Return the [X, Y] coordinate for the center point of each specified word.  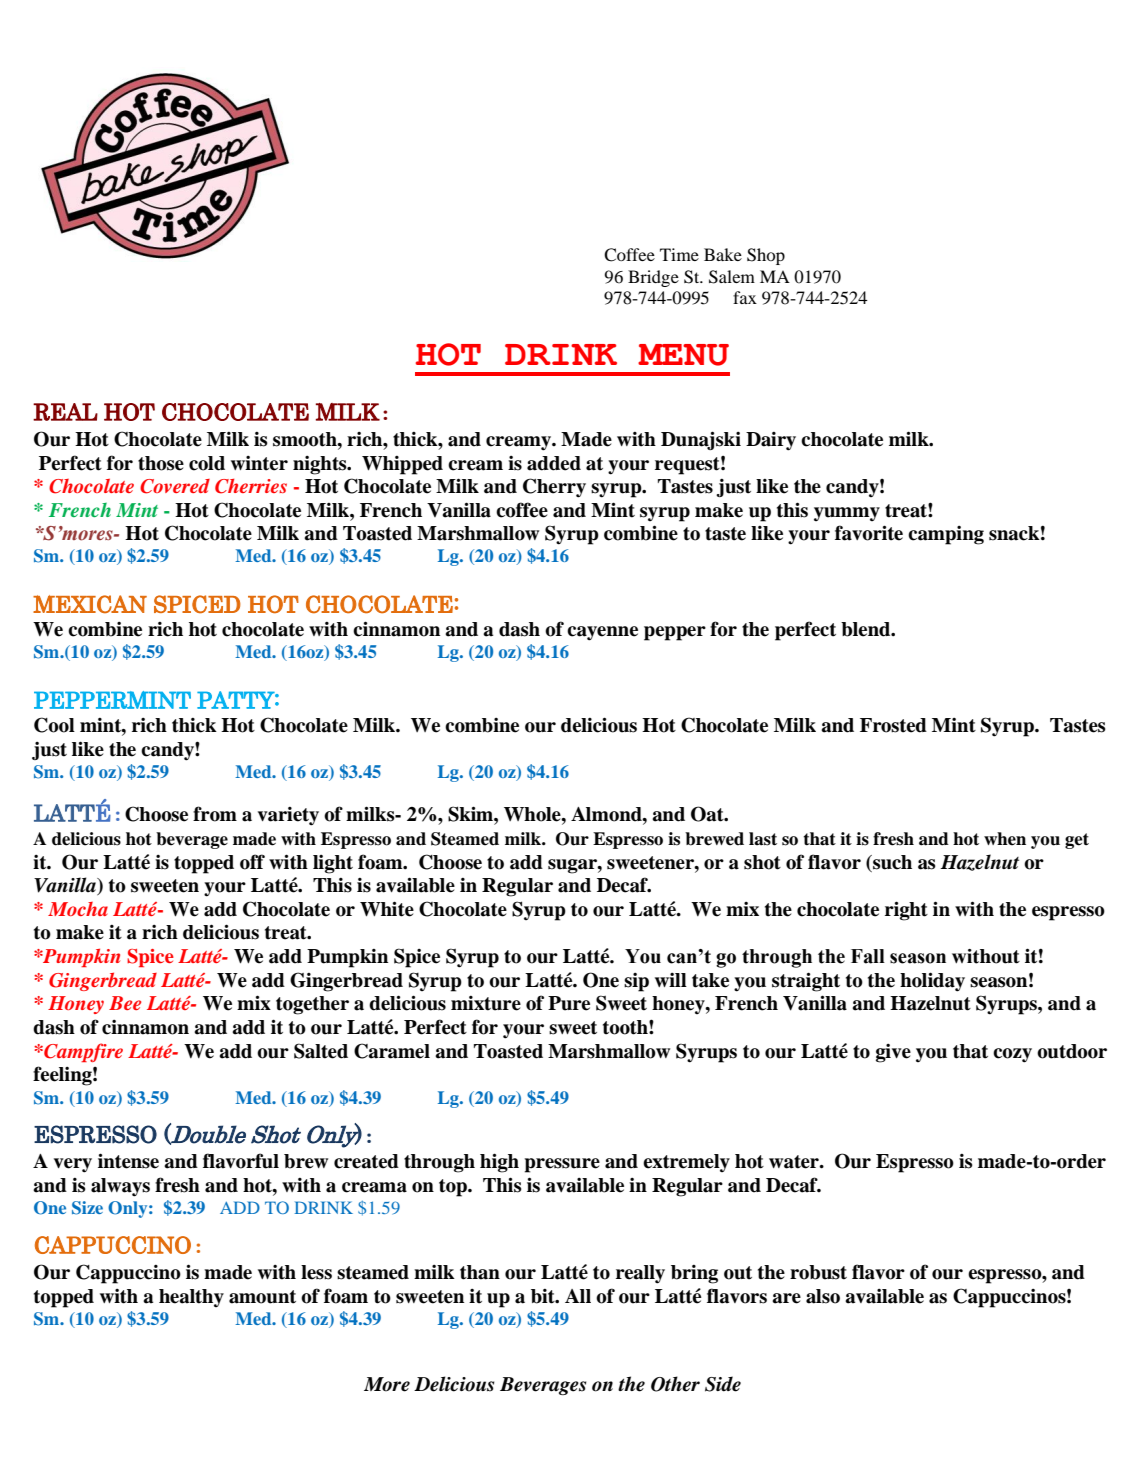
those [161, 463]
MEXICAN [90, 604]
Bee [125, 1003]
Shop [766, 256]
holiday [932, 982]
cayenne [602, 633]
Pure [569, 1003]
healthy [191, 1298]
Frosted [893, 725]
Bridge [653, 278]
